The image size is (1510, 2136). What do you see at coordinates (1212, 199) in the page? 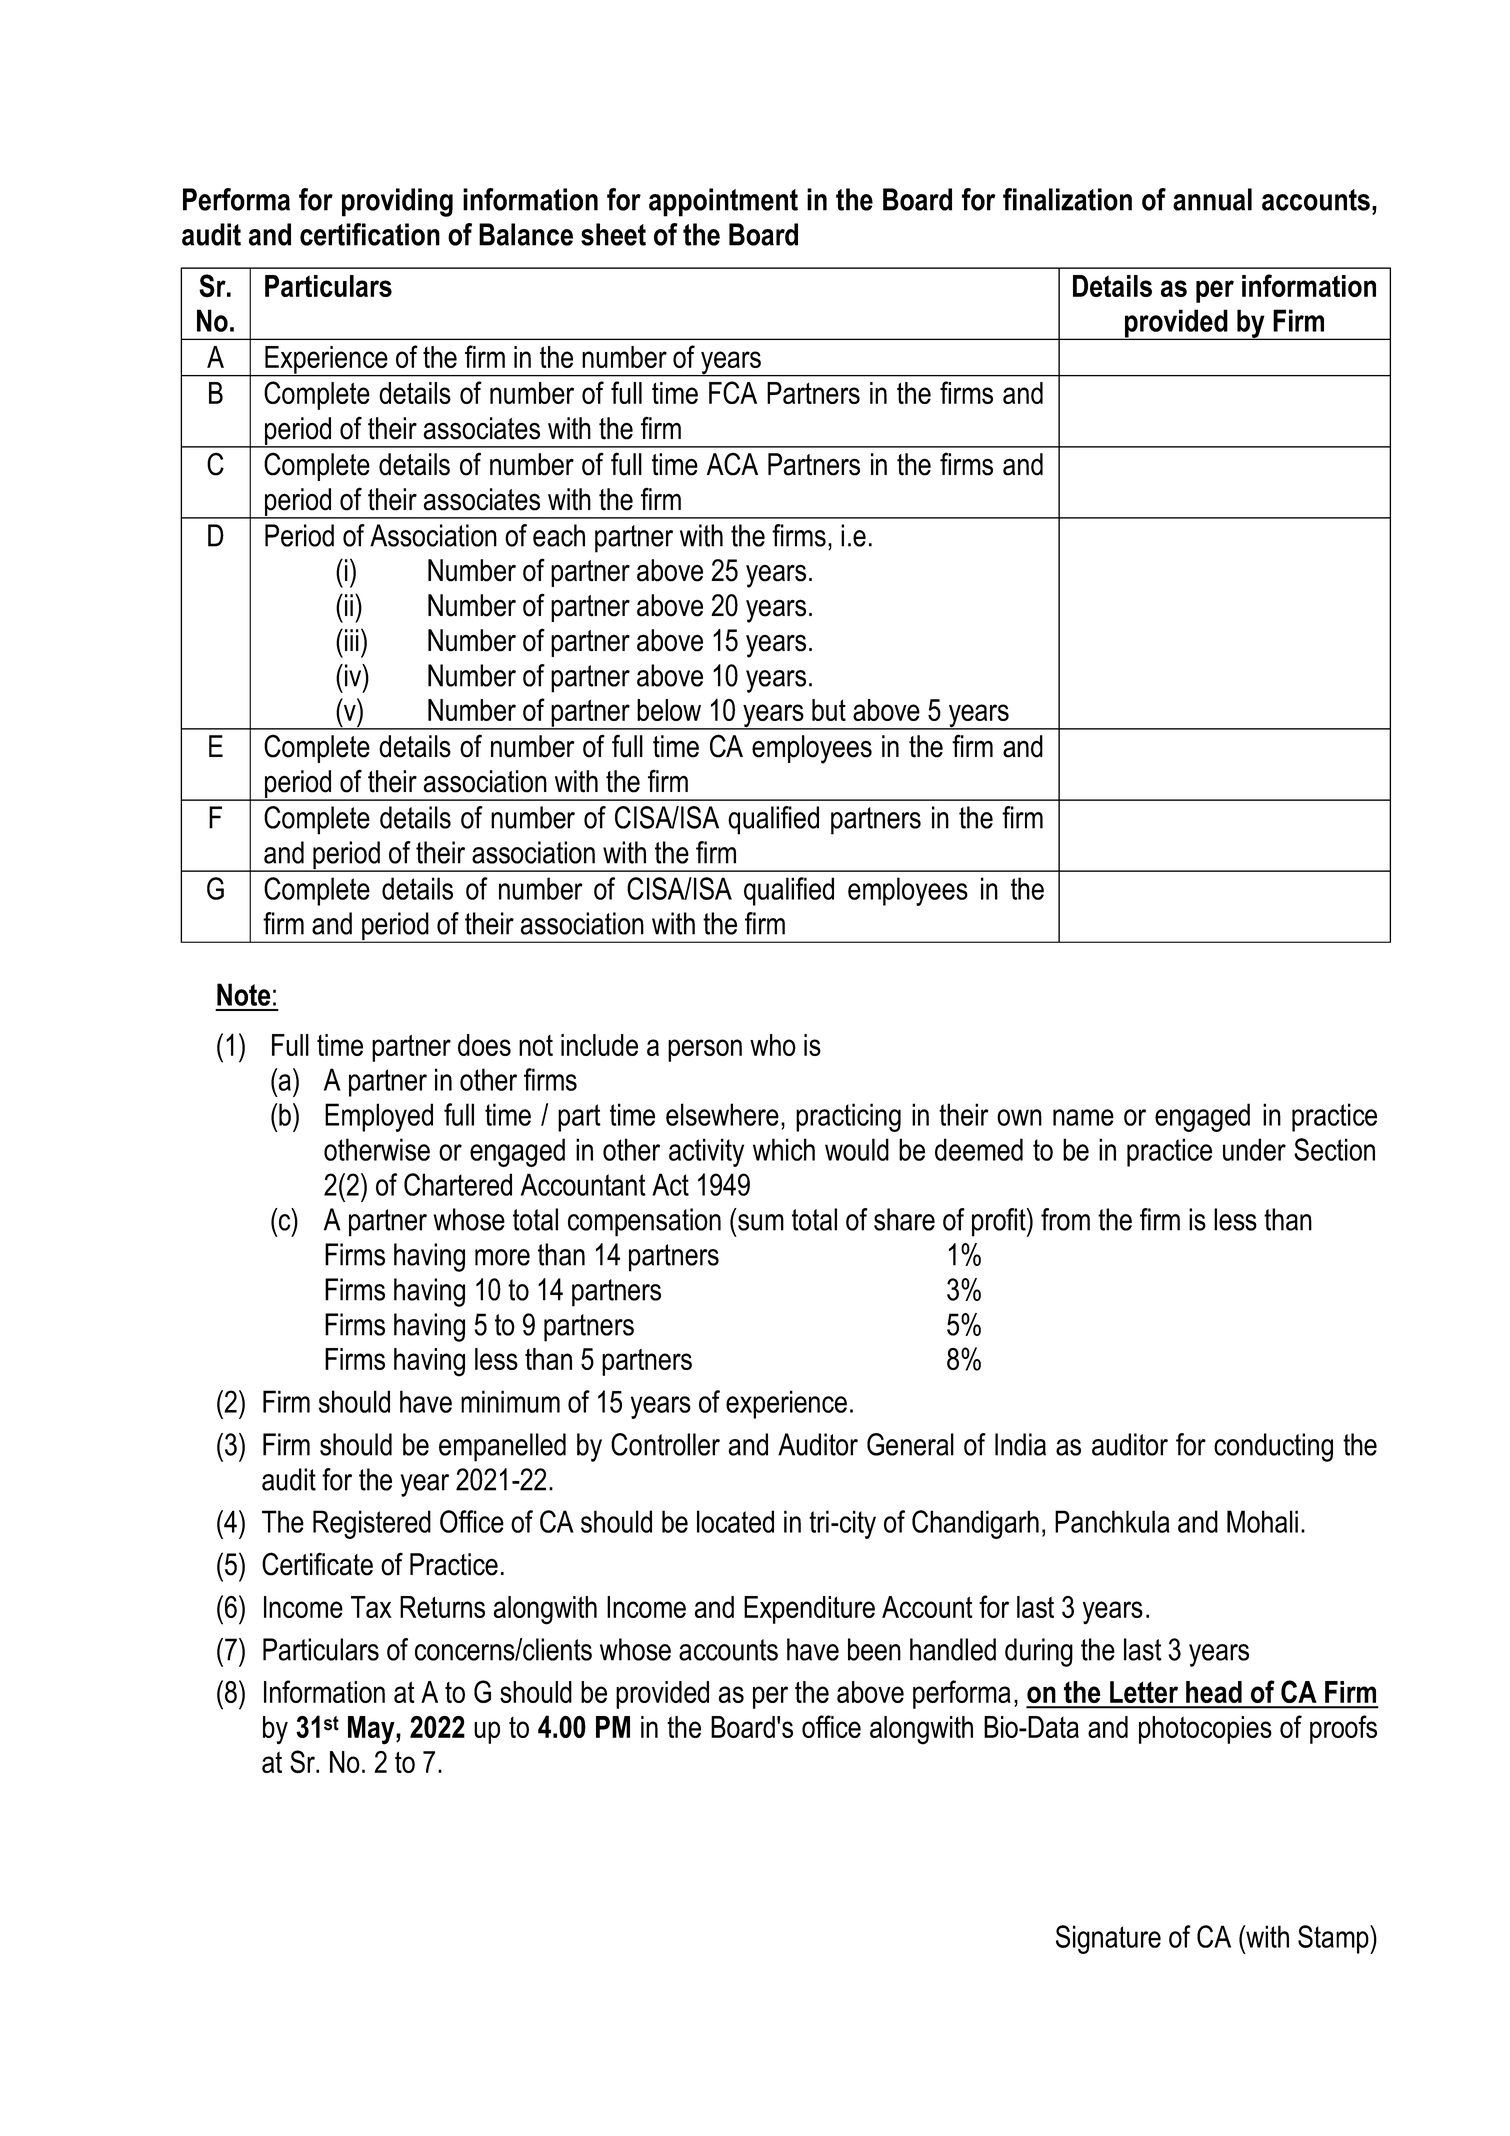
I see `annual` at bounding box center [1212, 199].
